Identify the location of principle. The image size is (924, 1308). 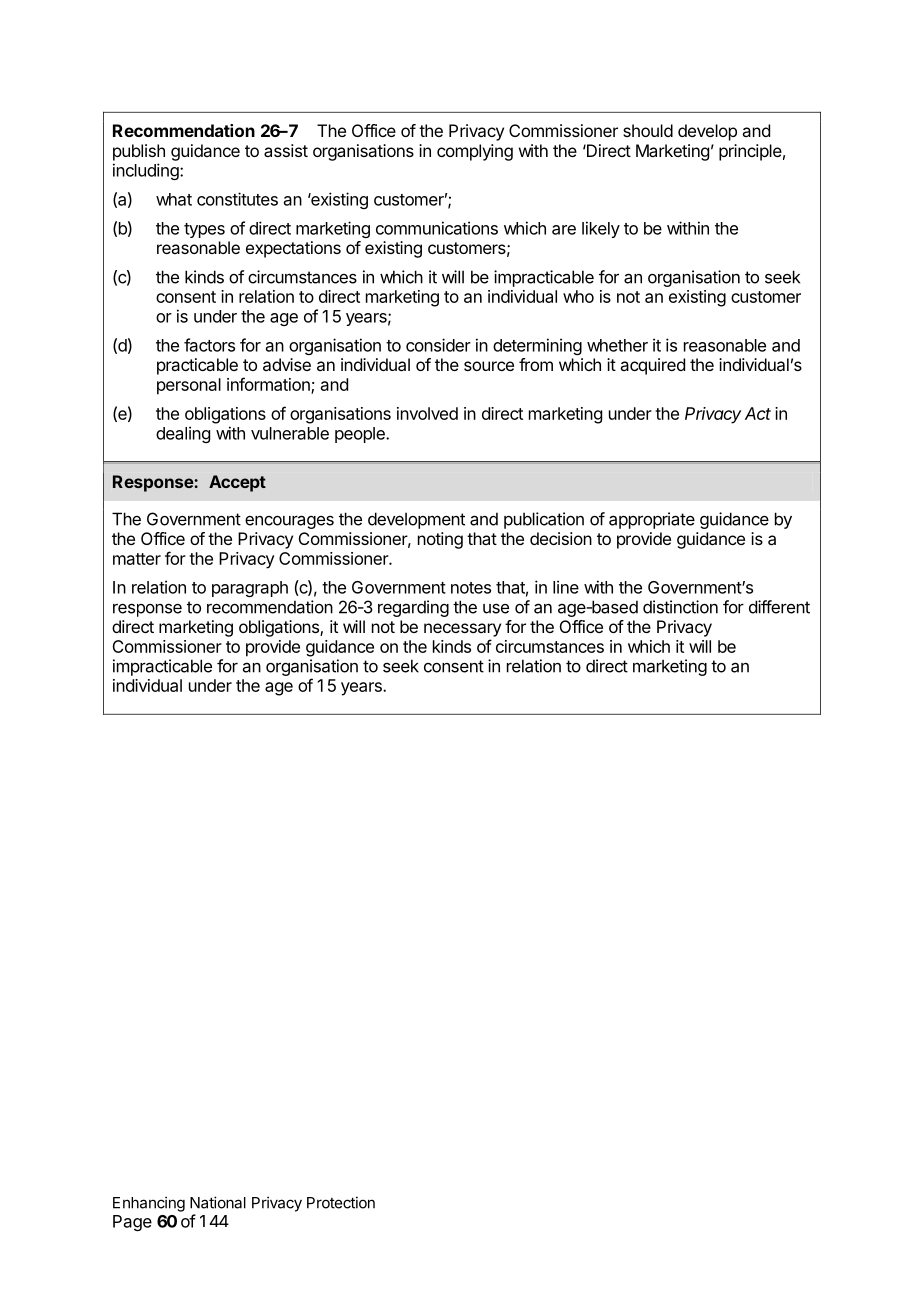
(750, 152).
